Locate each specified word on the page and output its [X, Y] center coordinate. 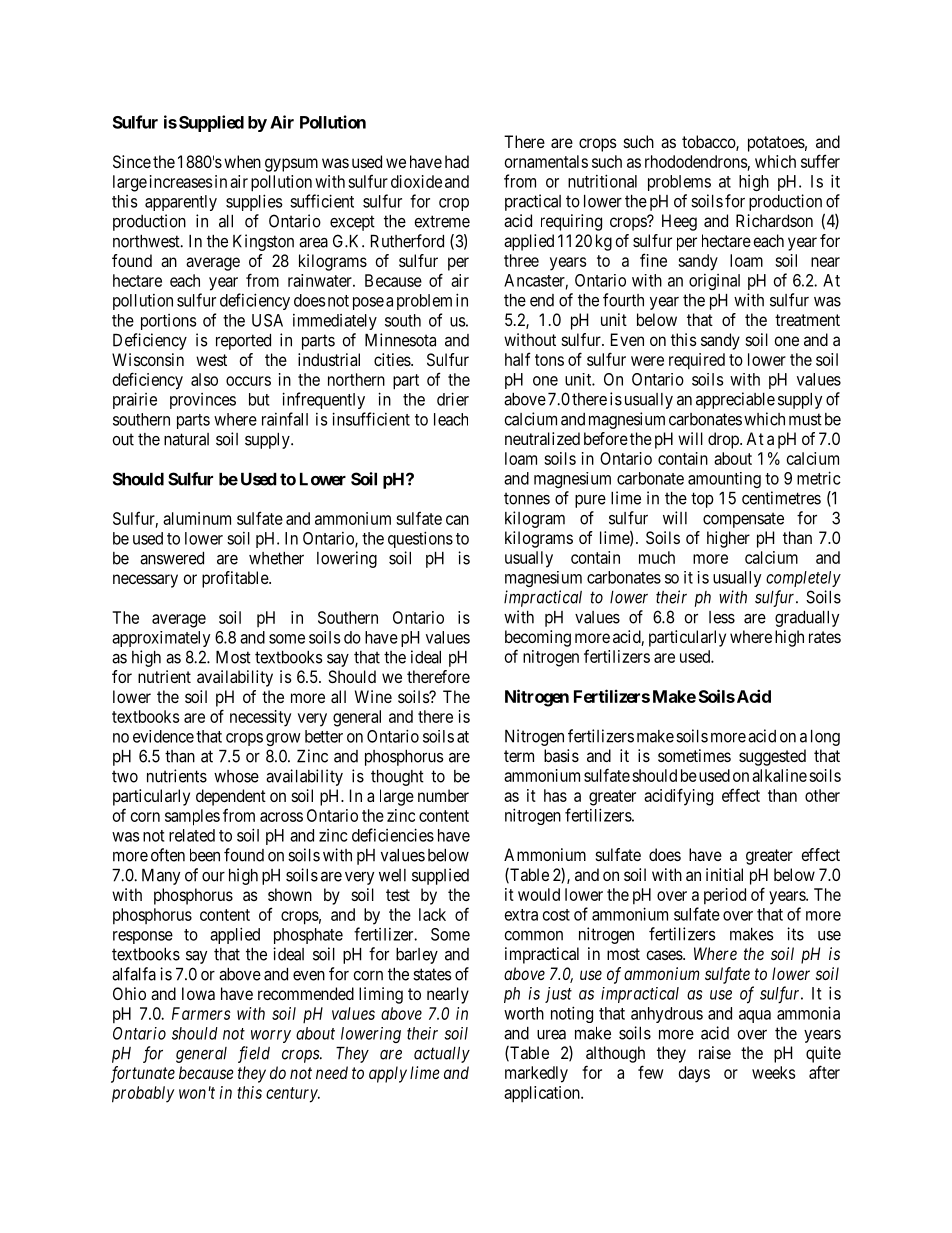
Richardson [774, 220]
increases [181, 181]
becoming [538, 638]
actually [442, 1055]
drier [453, 399]
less [722, 617]
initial [724, 874]
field [254, 1054]
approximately [161, 639]
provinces [203, 401]
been [205, 855]
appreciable [735, 400]
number [443, 795]
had [457, 161]
